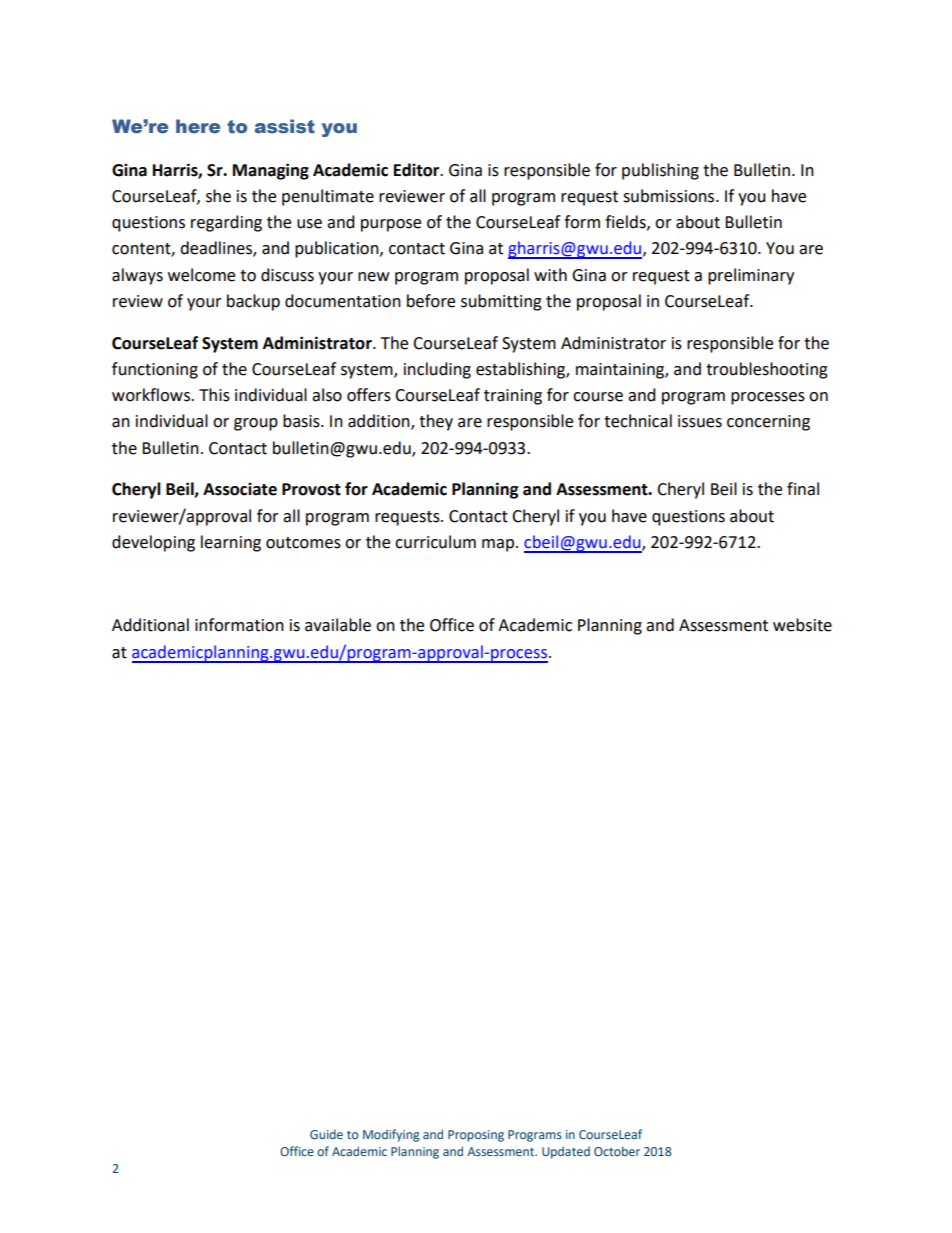 The height and width of the page is (1233, 952). Describe the element at coordinates (418, 170) in the page. I see `Editor` at that location.
